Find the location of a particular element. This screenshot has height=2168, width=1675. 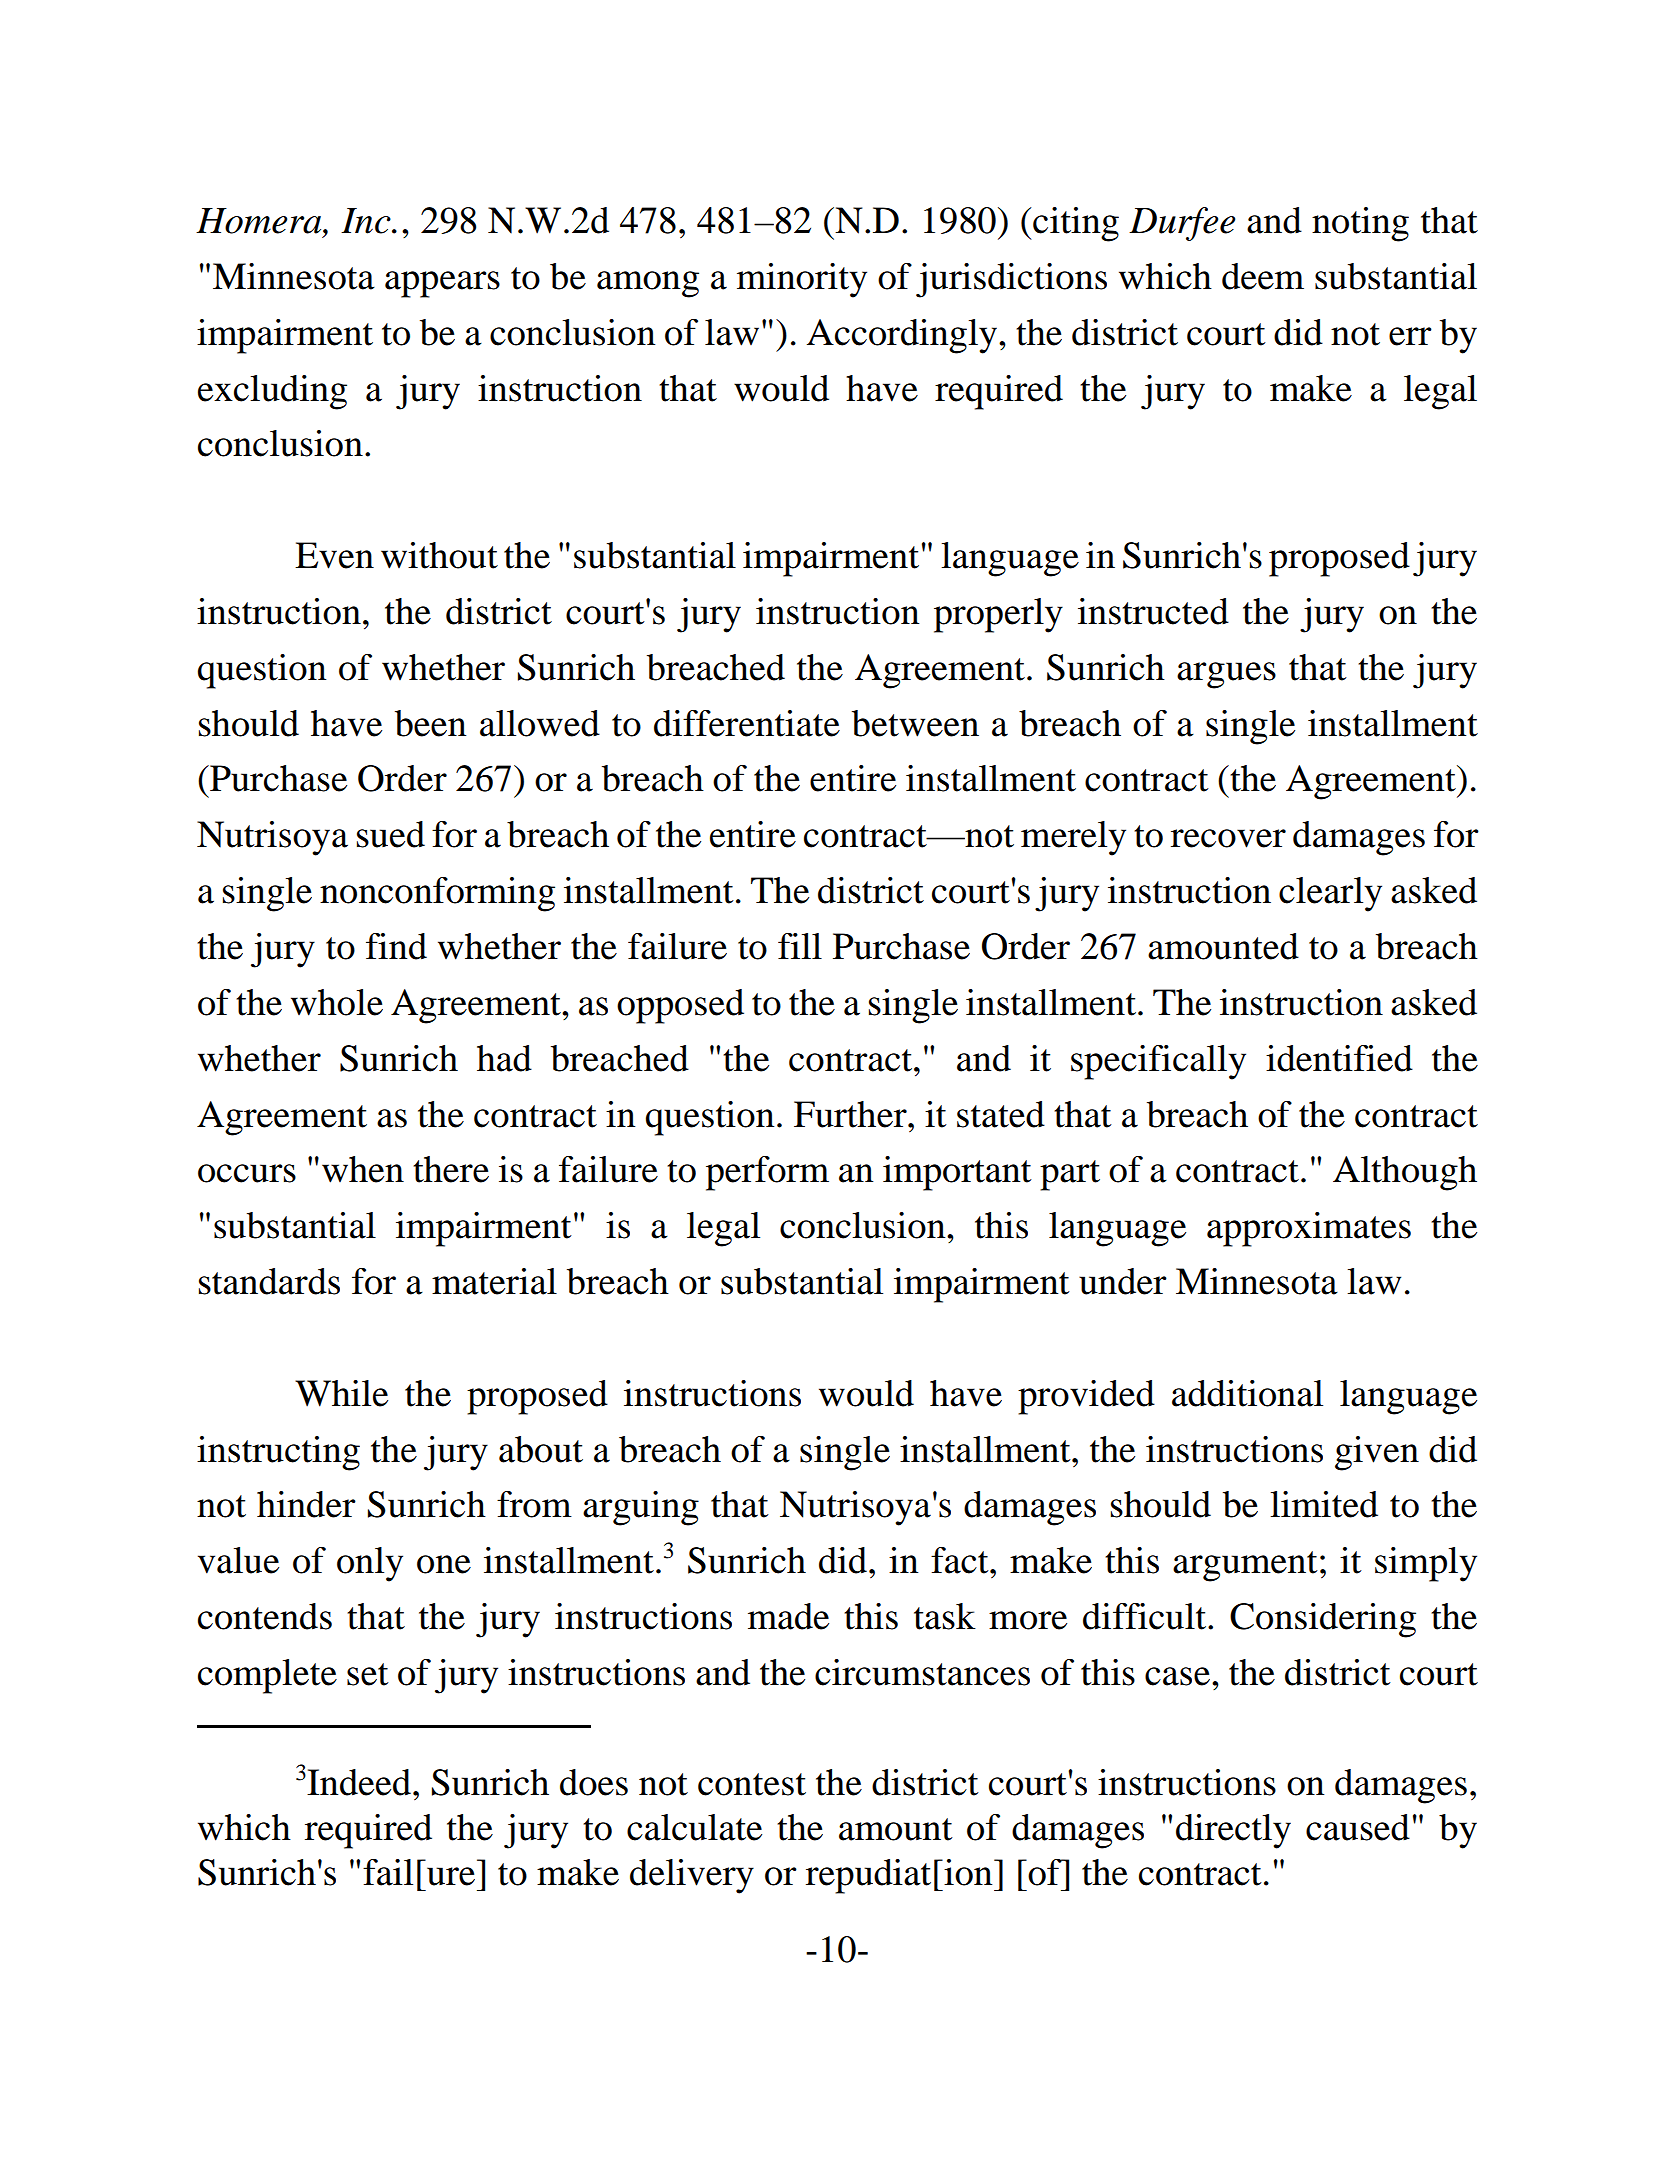

contest is located at coordinates (752, 1784).
